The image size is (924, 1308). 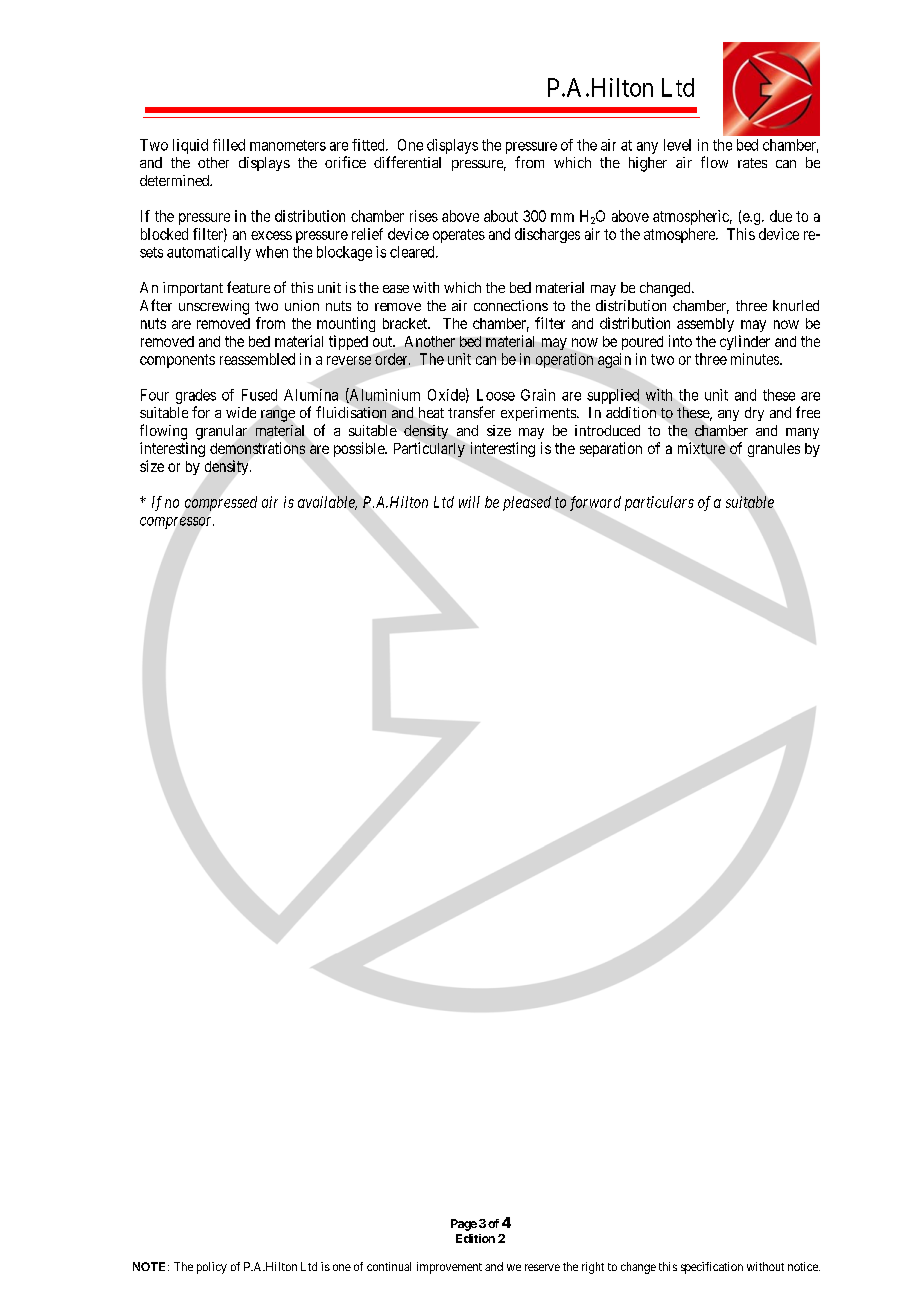 What do you see at coordinates (177, 523) in the screenshot?
I see `compressor` at bounding box center [177, 523].
